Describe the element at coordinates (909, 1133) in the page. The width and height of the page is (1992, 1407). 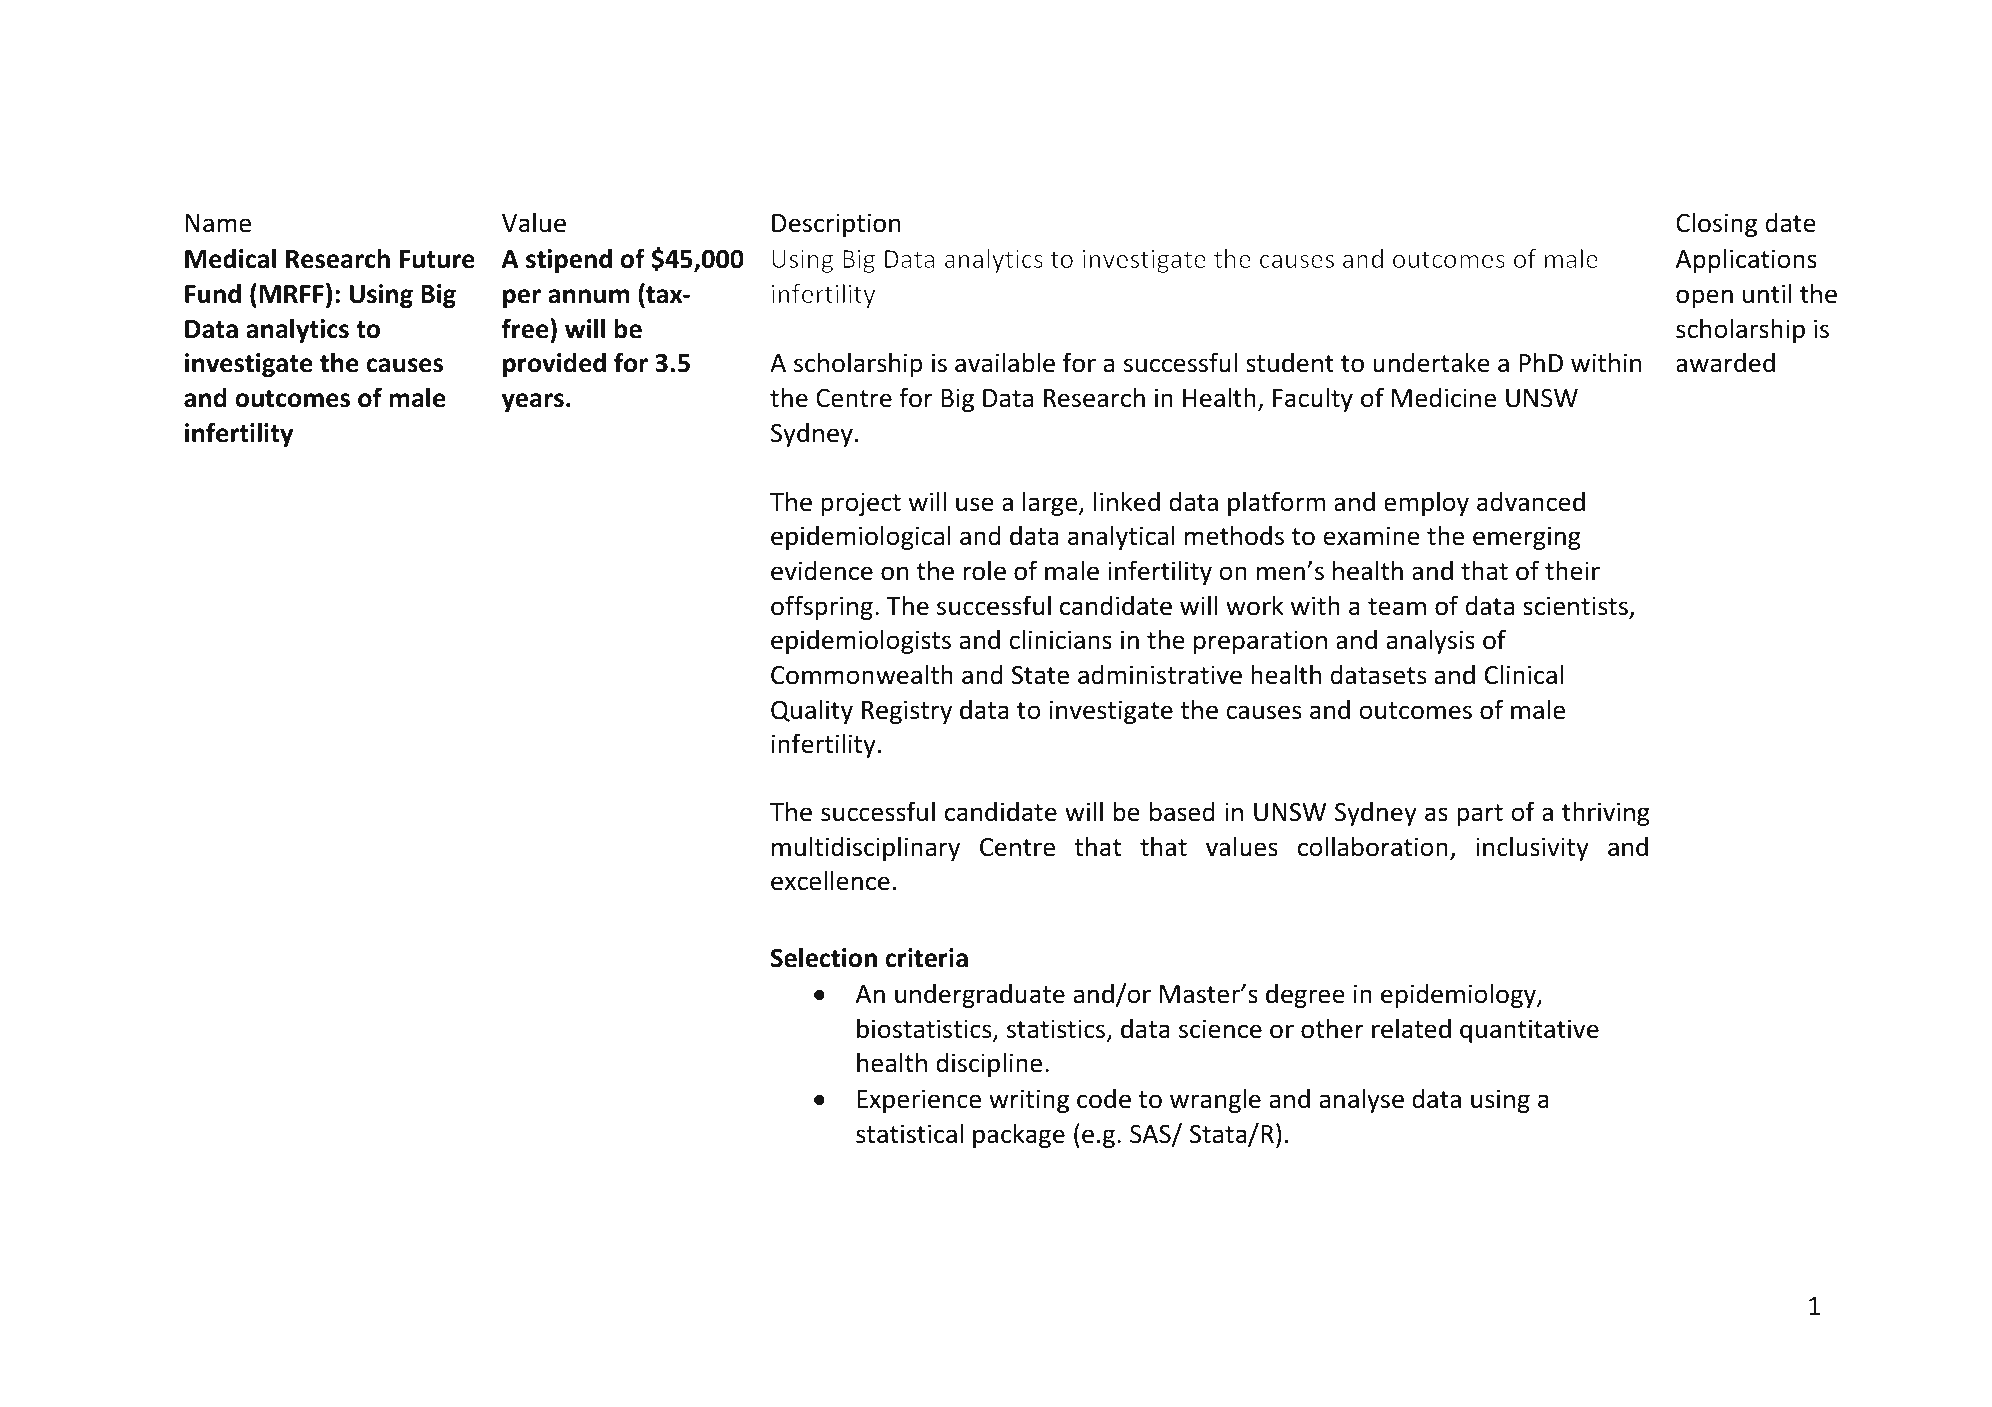
I see `statistical` at that location.
